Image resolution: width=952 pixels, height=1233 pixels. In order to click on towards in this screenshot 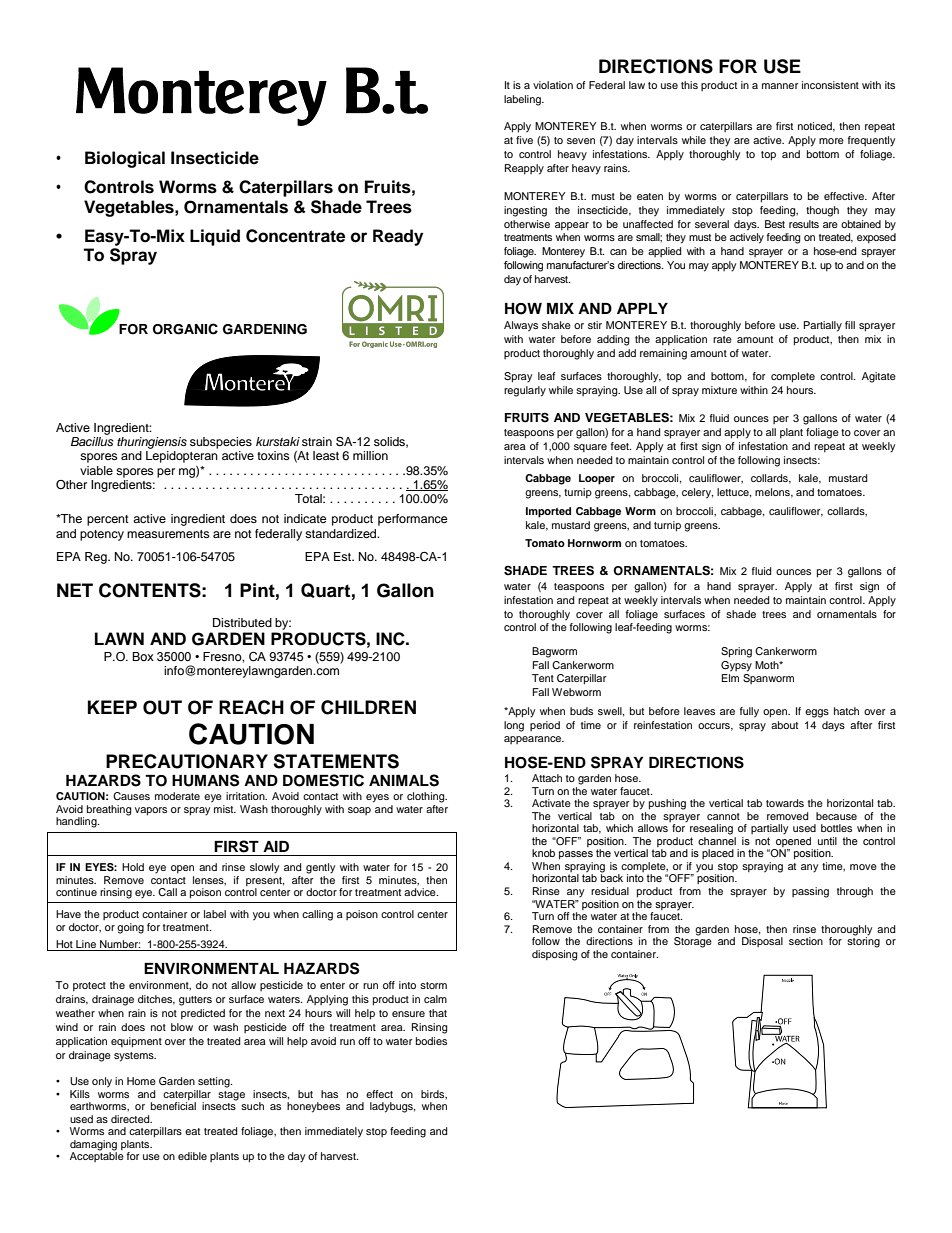, I will do `click(785, 803)`.
